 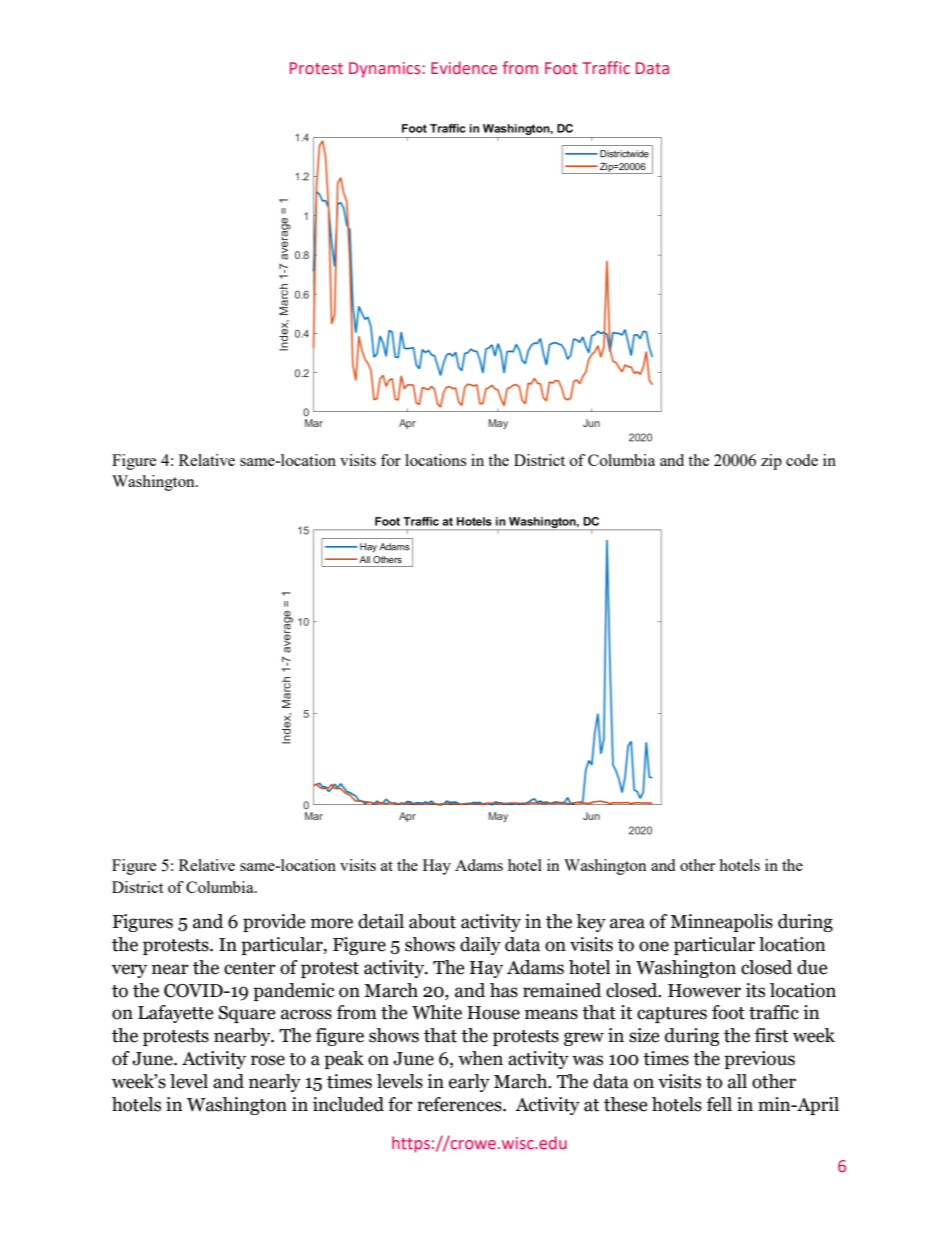 I want to click on center, so click(x=250, y=968).
